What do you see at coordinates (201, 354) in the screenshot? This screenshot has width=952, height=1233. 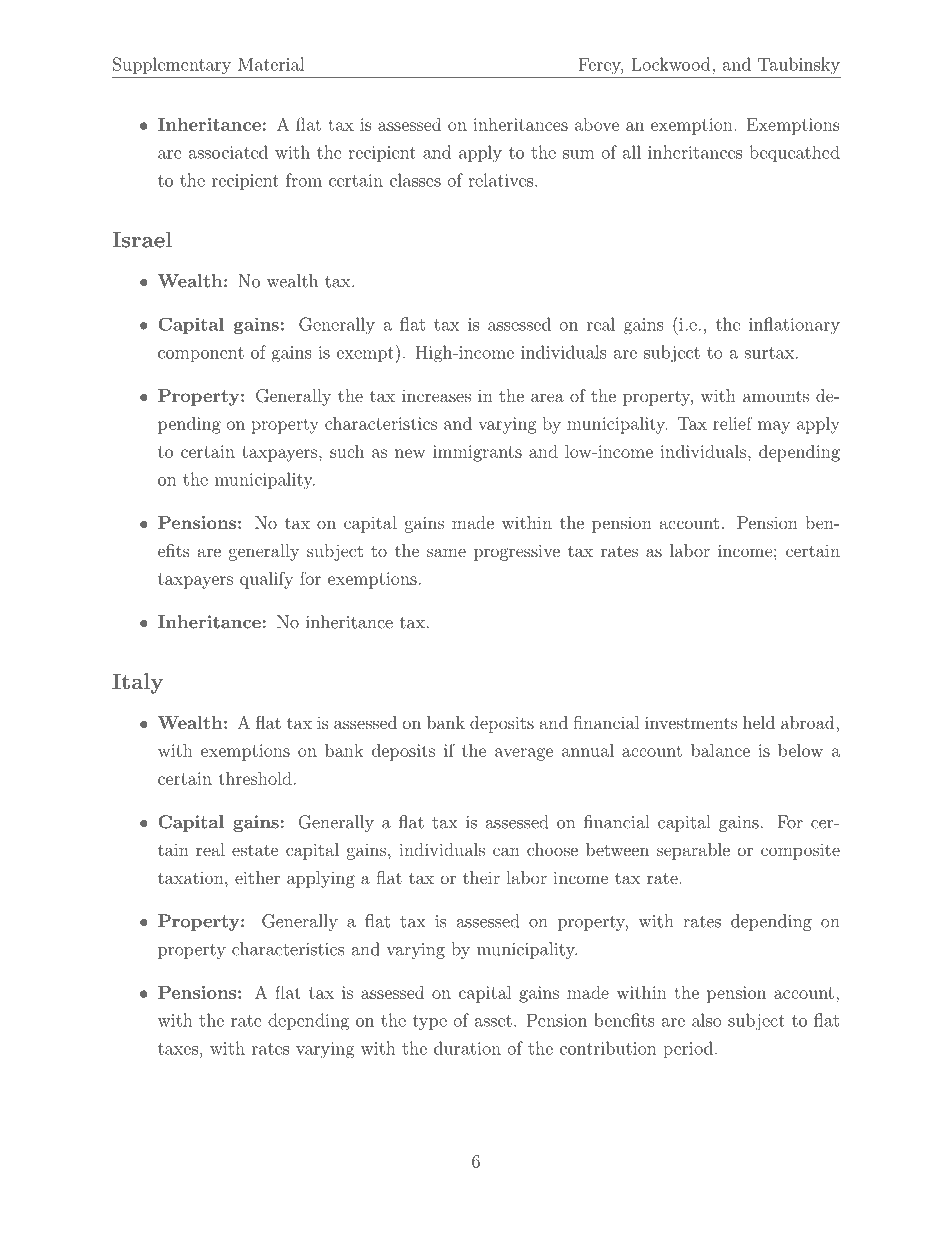 I see `component` at bounding box center [201, 354].
